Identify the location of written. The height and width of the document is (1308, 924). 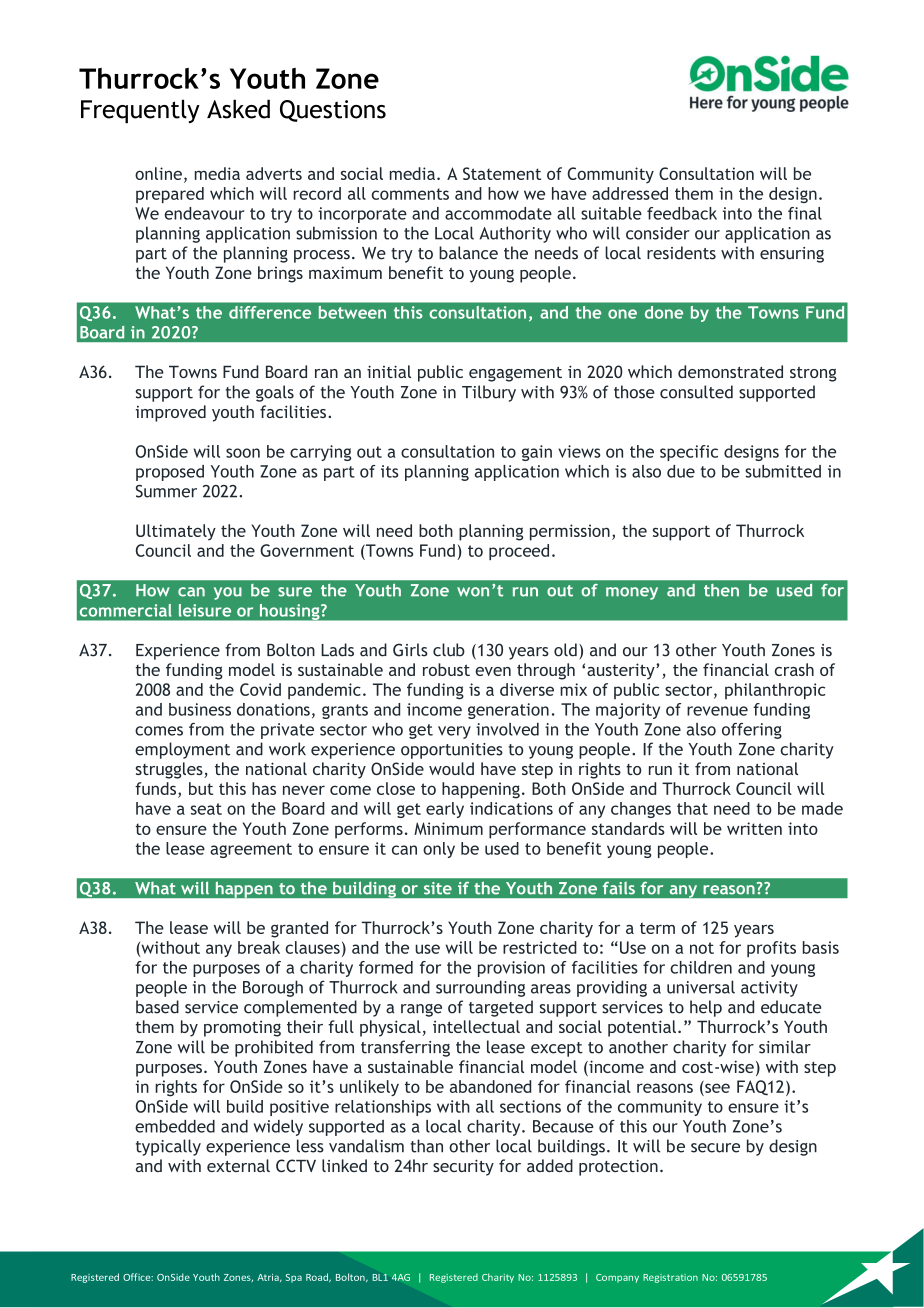
(754, 828).
